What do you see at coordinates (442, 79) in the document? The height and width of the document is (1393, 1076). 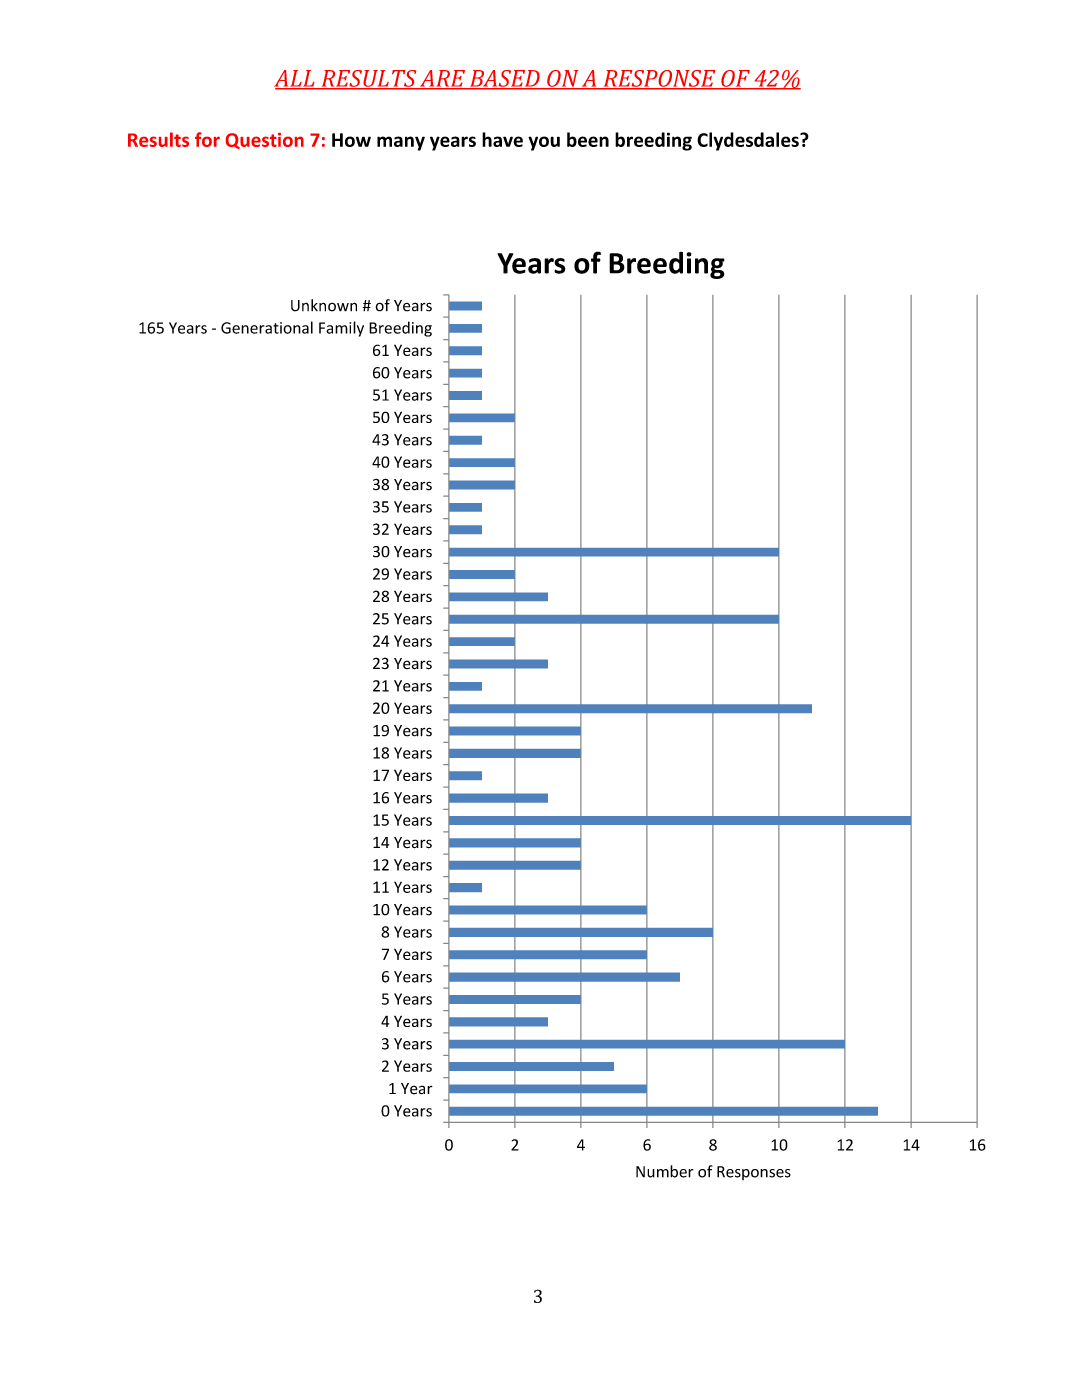 I see `ARE` at bounding box center [442, 79].
